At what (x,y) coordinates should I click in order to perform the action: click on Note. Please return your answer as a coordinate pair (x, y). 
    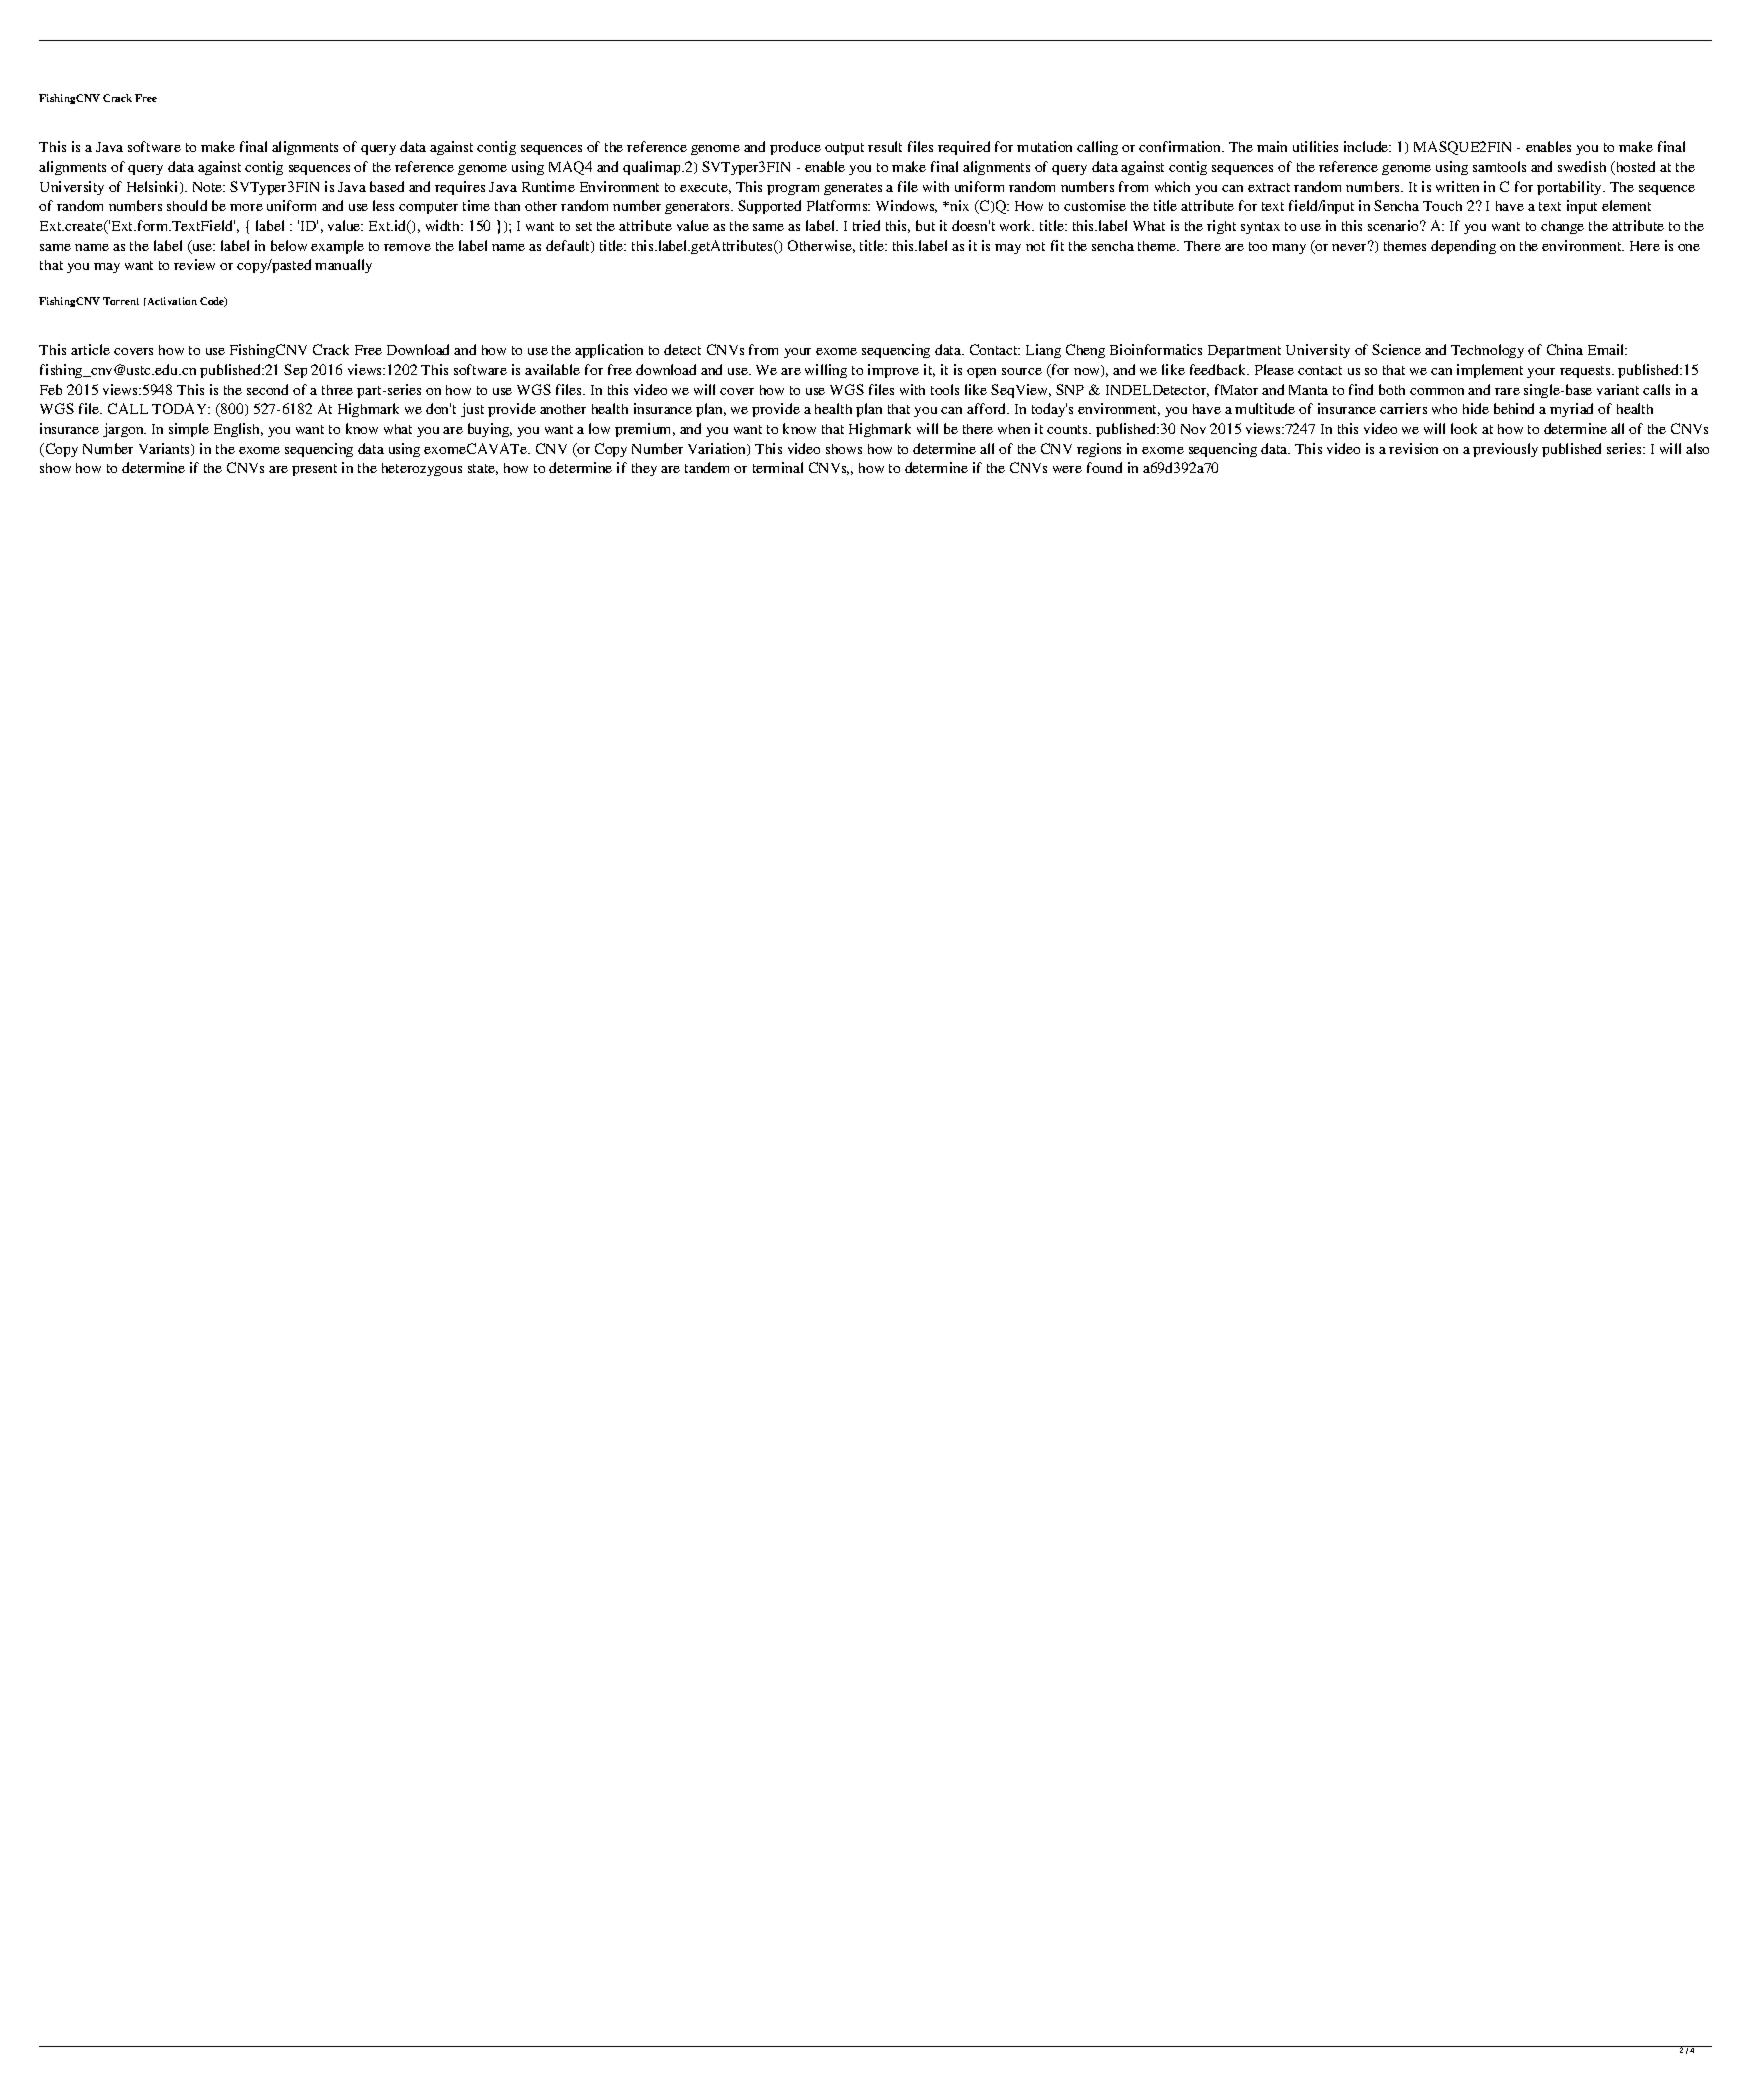
    Looking at the image, I should click on (209, 187).
